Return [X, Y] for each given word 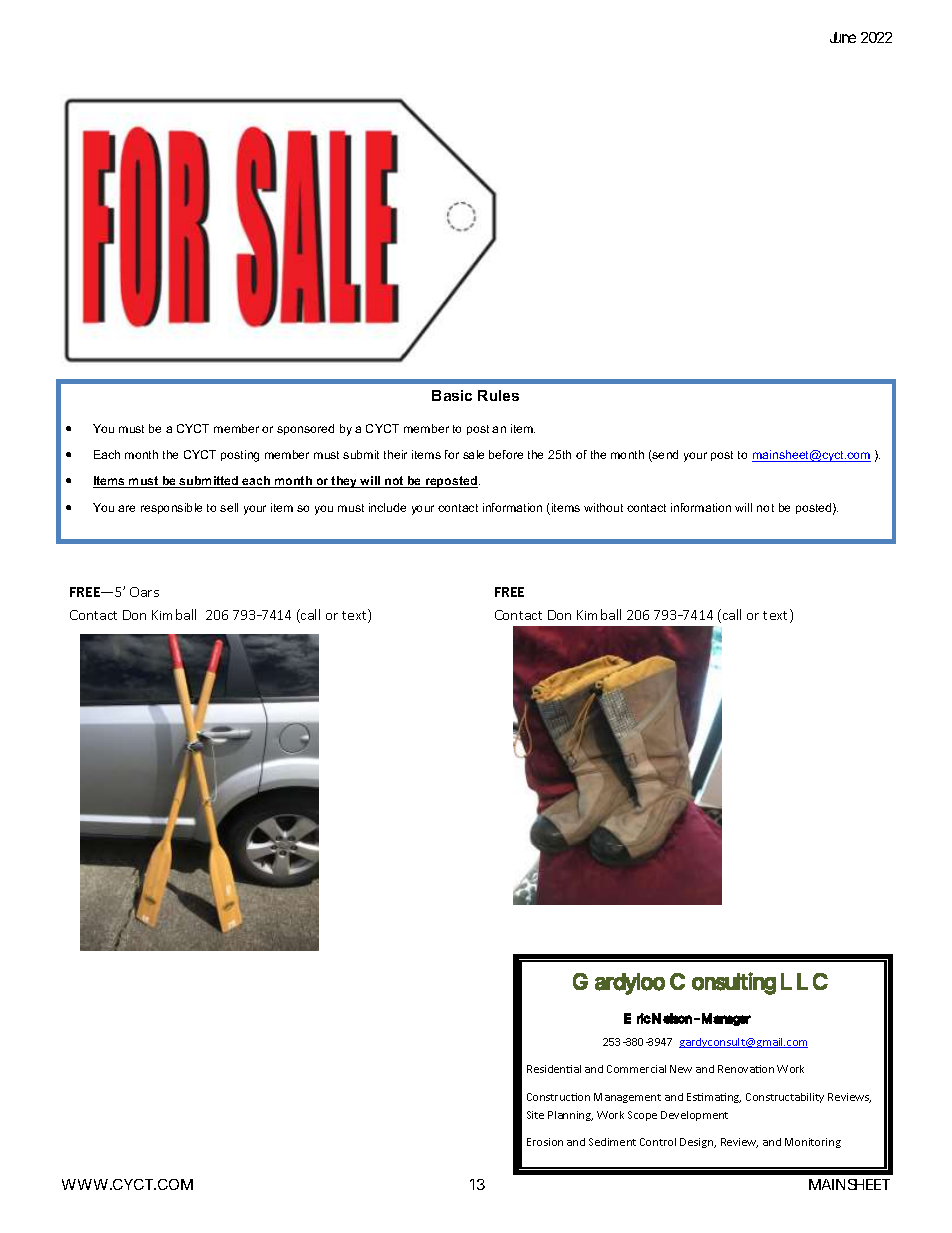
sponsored [305, 429]
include [387, 507]
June [843, 37]
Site [535, 1115]
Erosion [545, 1142]
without [603, 507]
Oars [144, 592]
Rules [498, 395]
